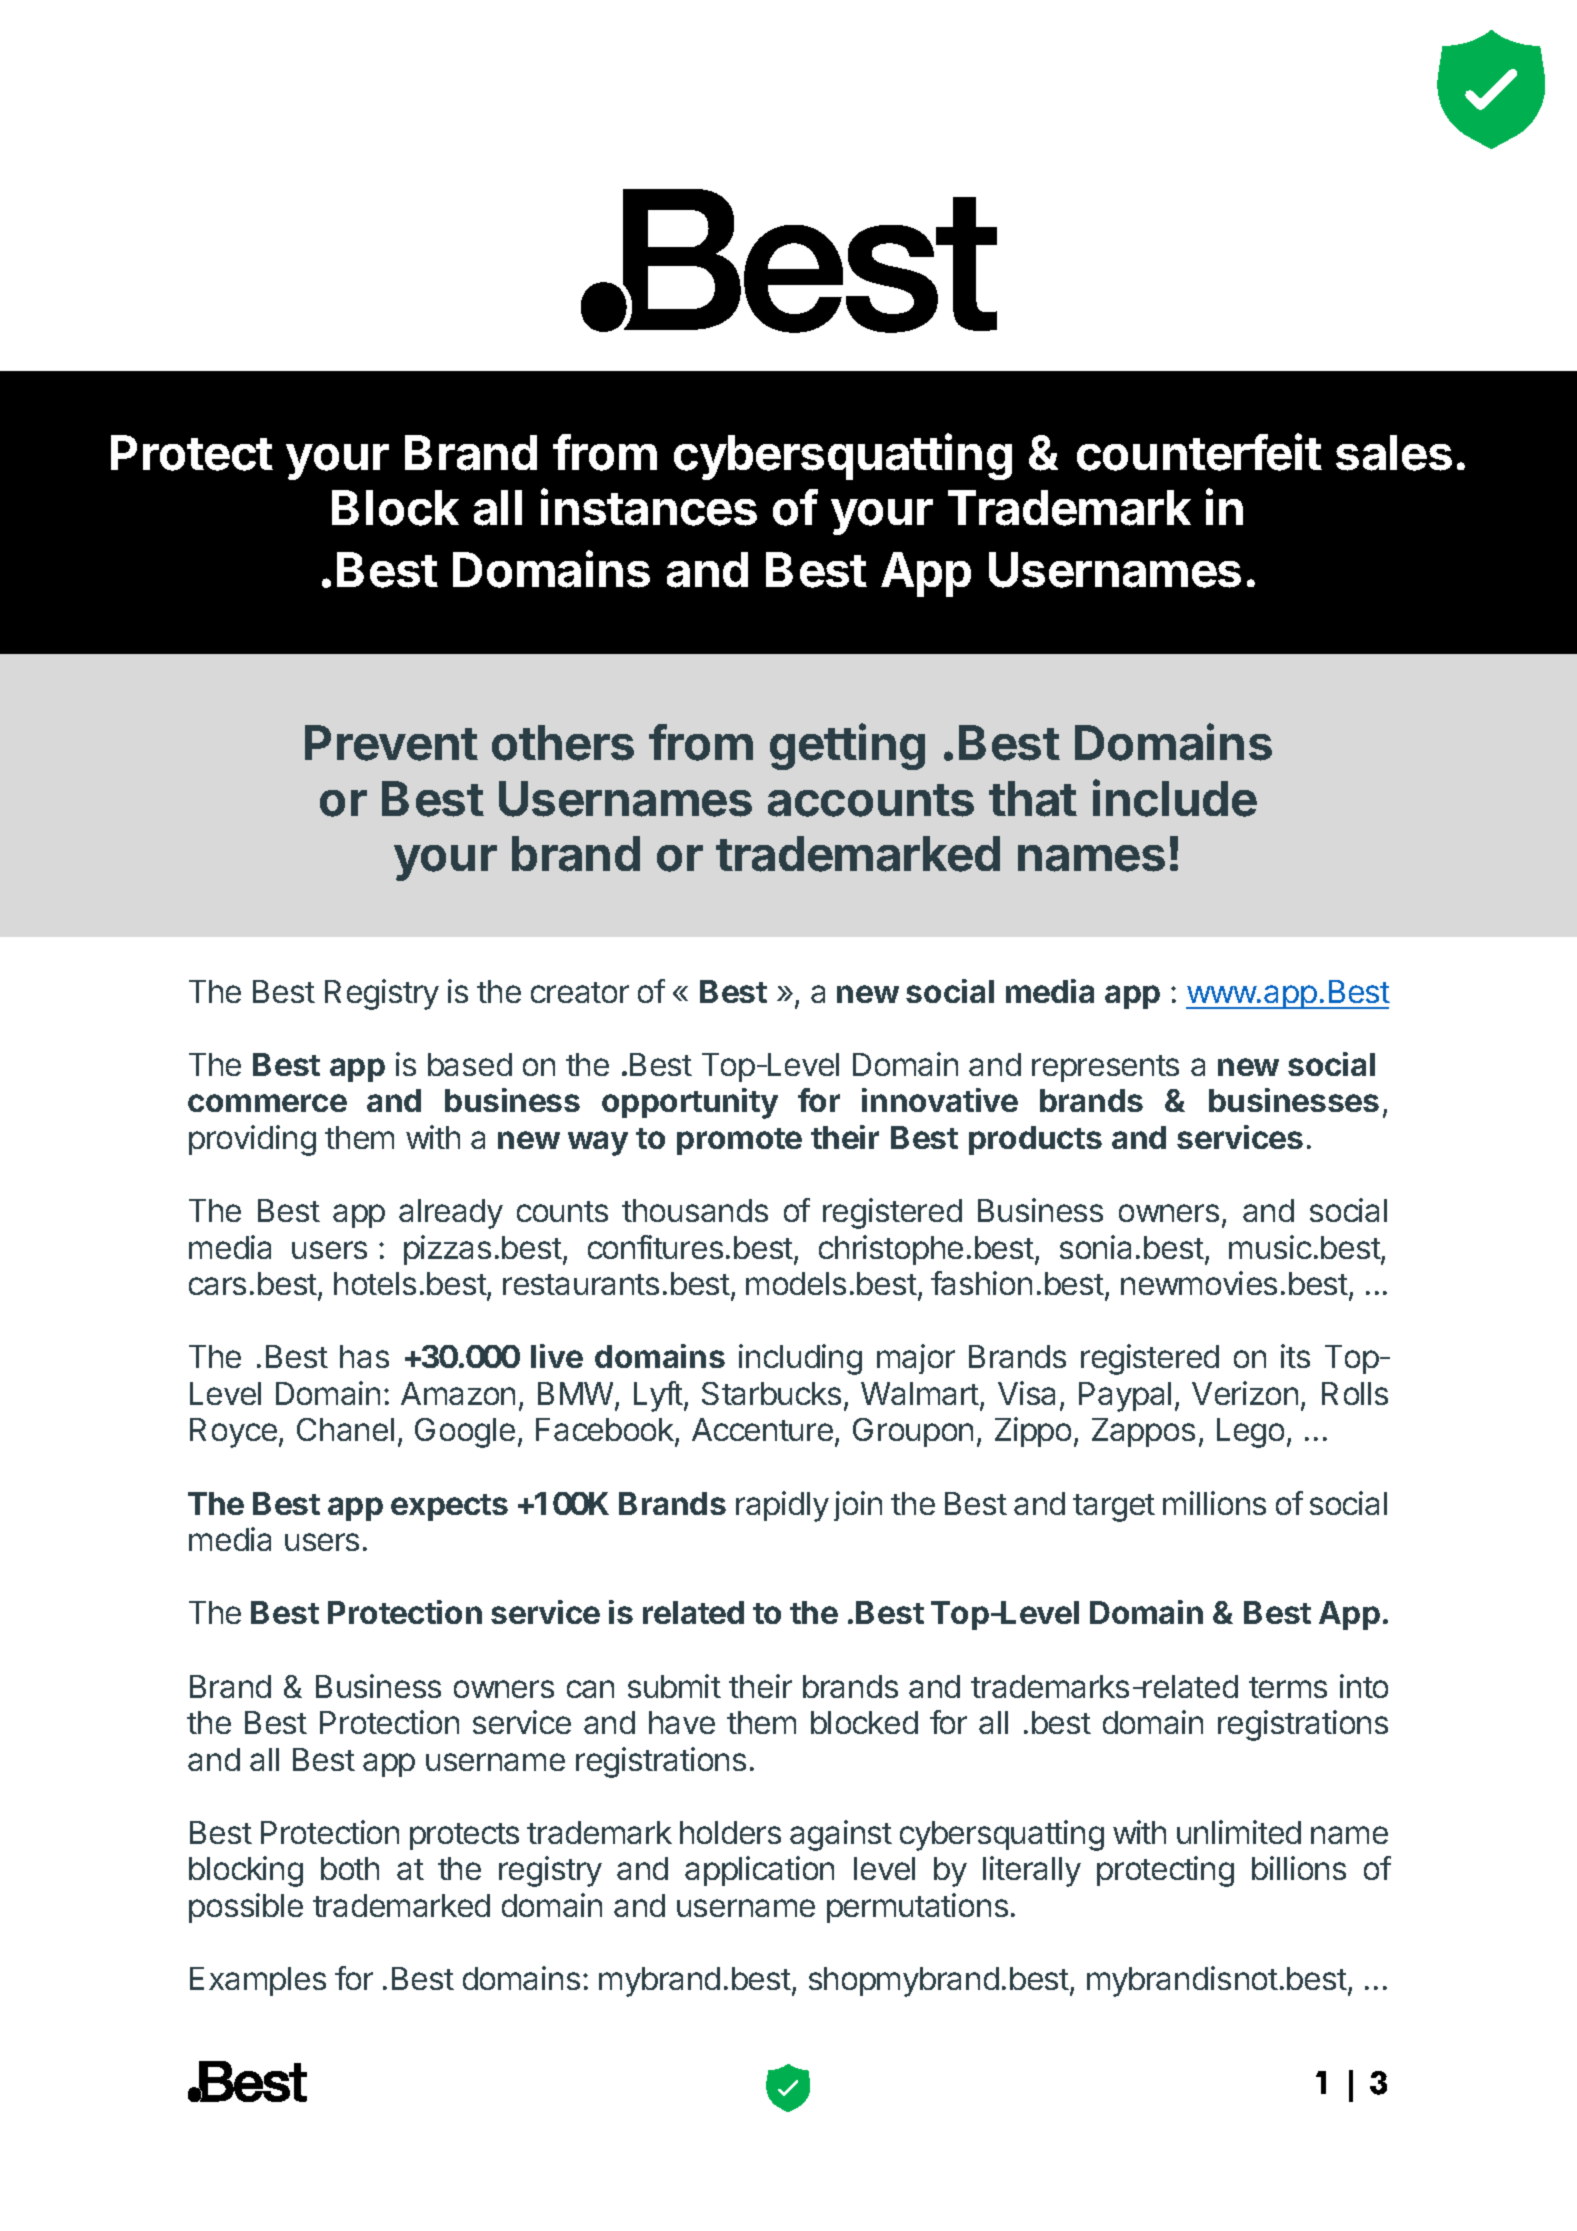 This image has width=1577, height=2231. I want to click on billions, so click(1299, 1868).
